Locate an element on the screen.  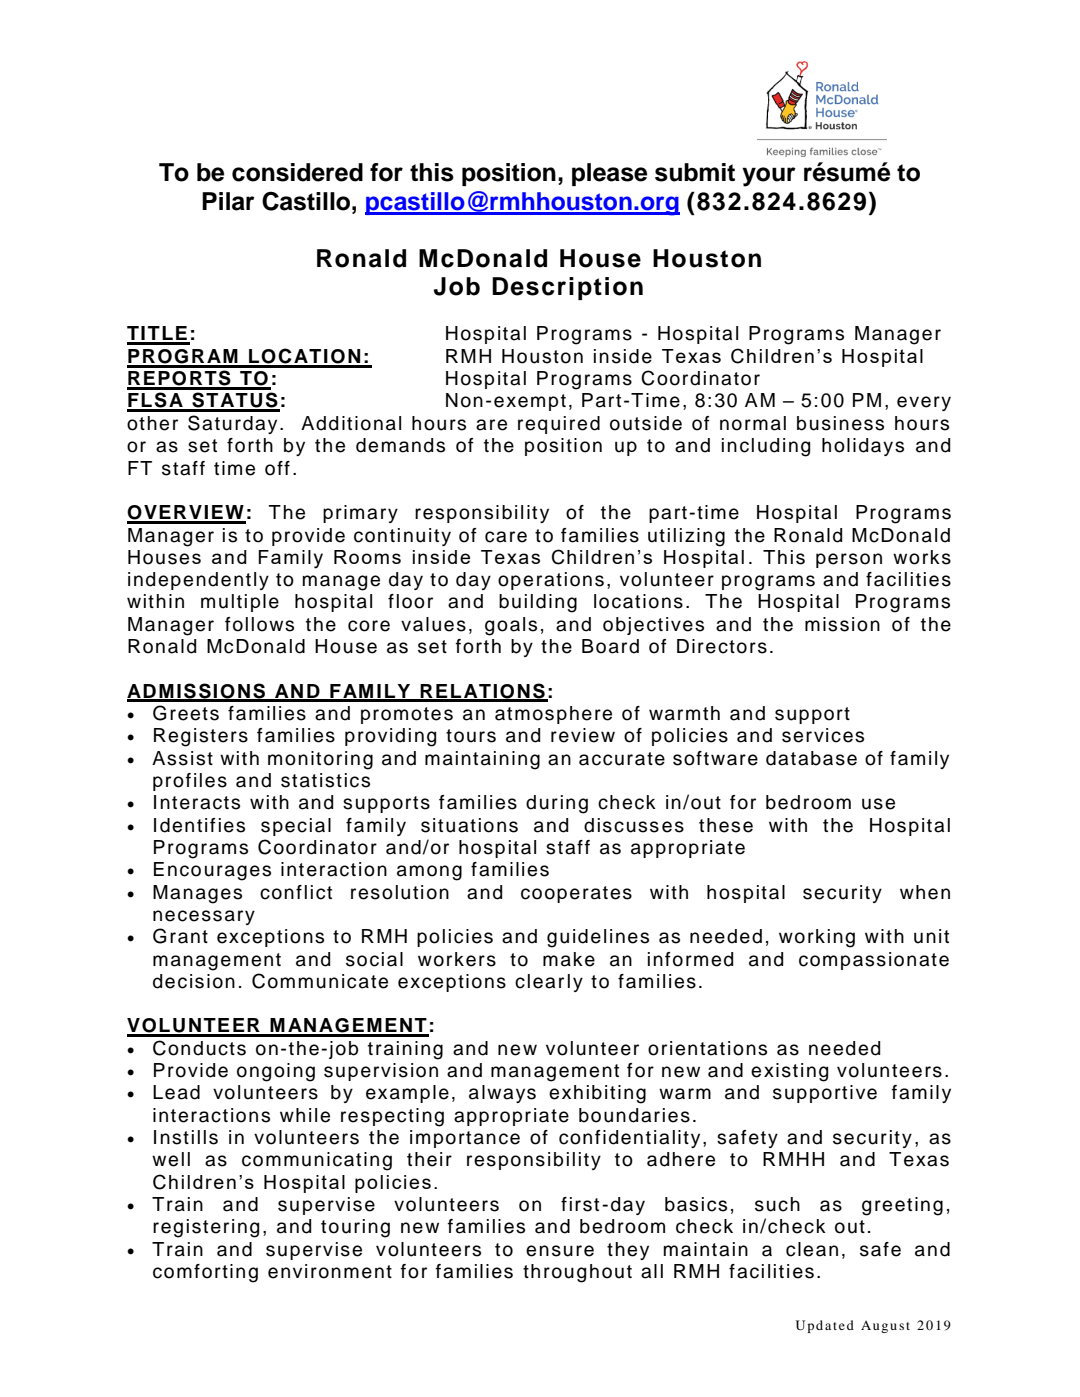
your is located at coordinates (769, 177).
